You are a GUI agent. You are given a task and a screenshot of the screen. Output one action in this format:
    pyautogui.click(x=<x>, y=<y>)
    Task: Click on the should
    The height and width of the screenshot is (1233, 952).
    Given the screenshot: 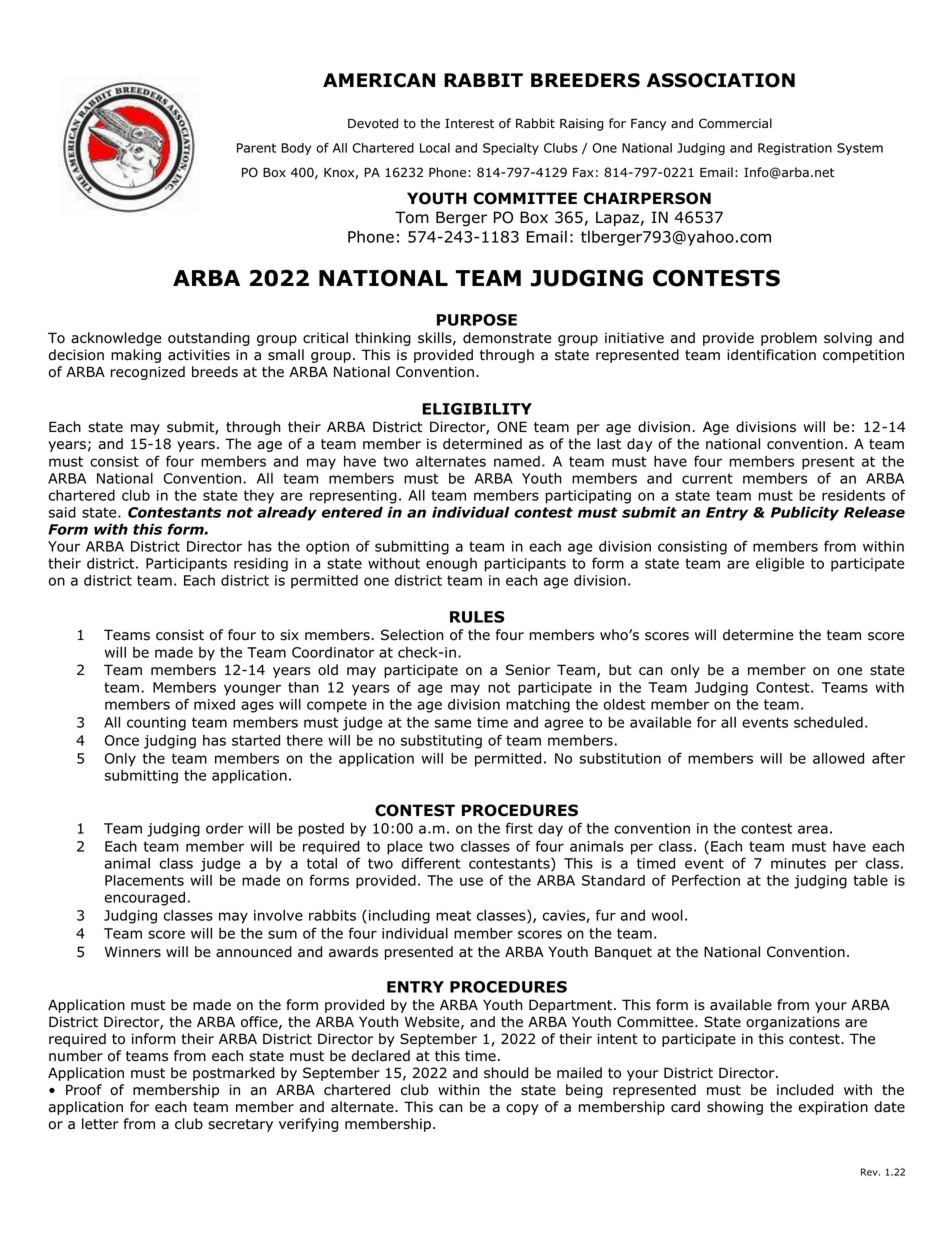 What is the action you would take?
    pyautogui.click(x=506, y=1073)
